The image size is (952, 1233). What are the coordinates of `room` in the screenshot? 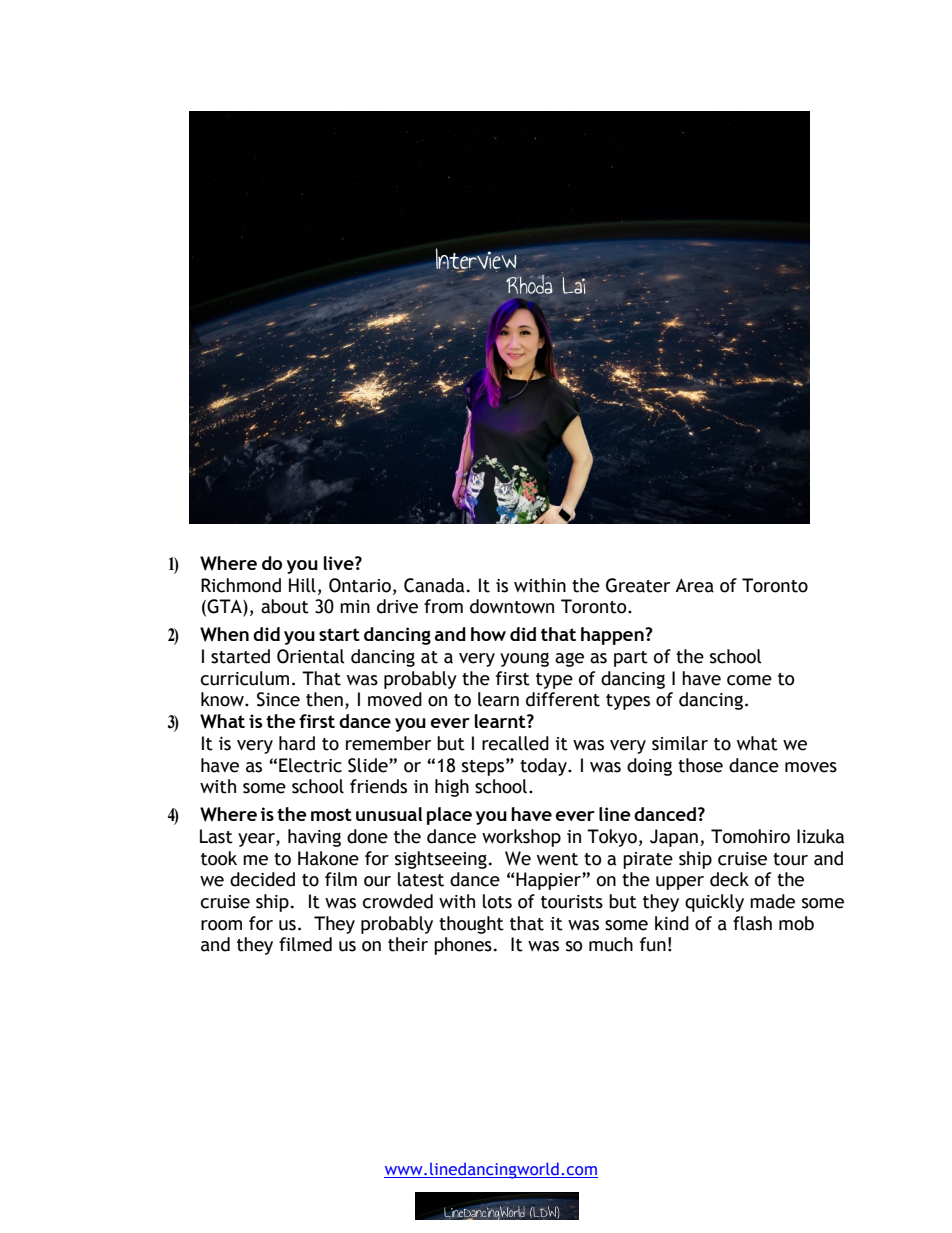 It's located at (221, 925).
